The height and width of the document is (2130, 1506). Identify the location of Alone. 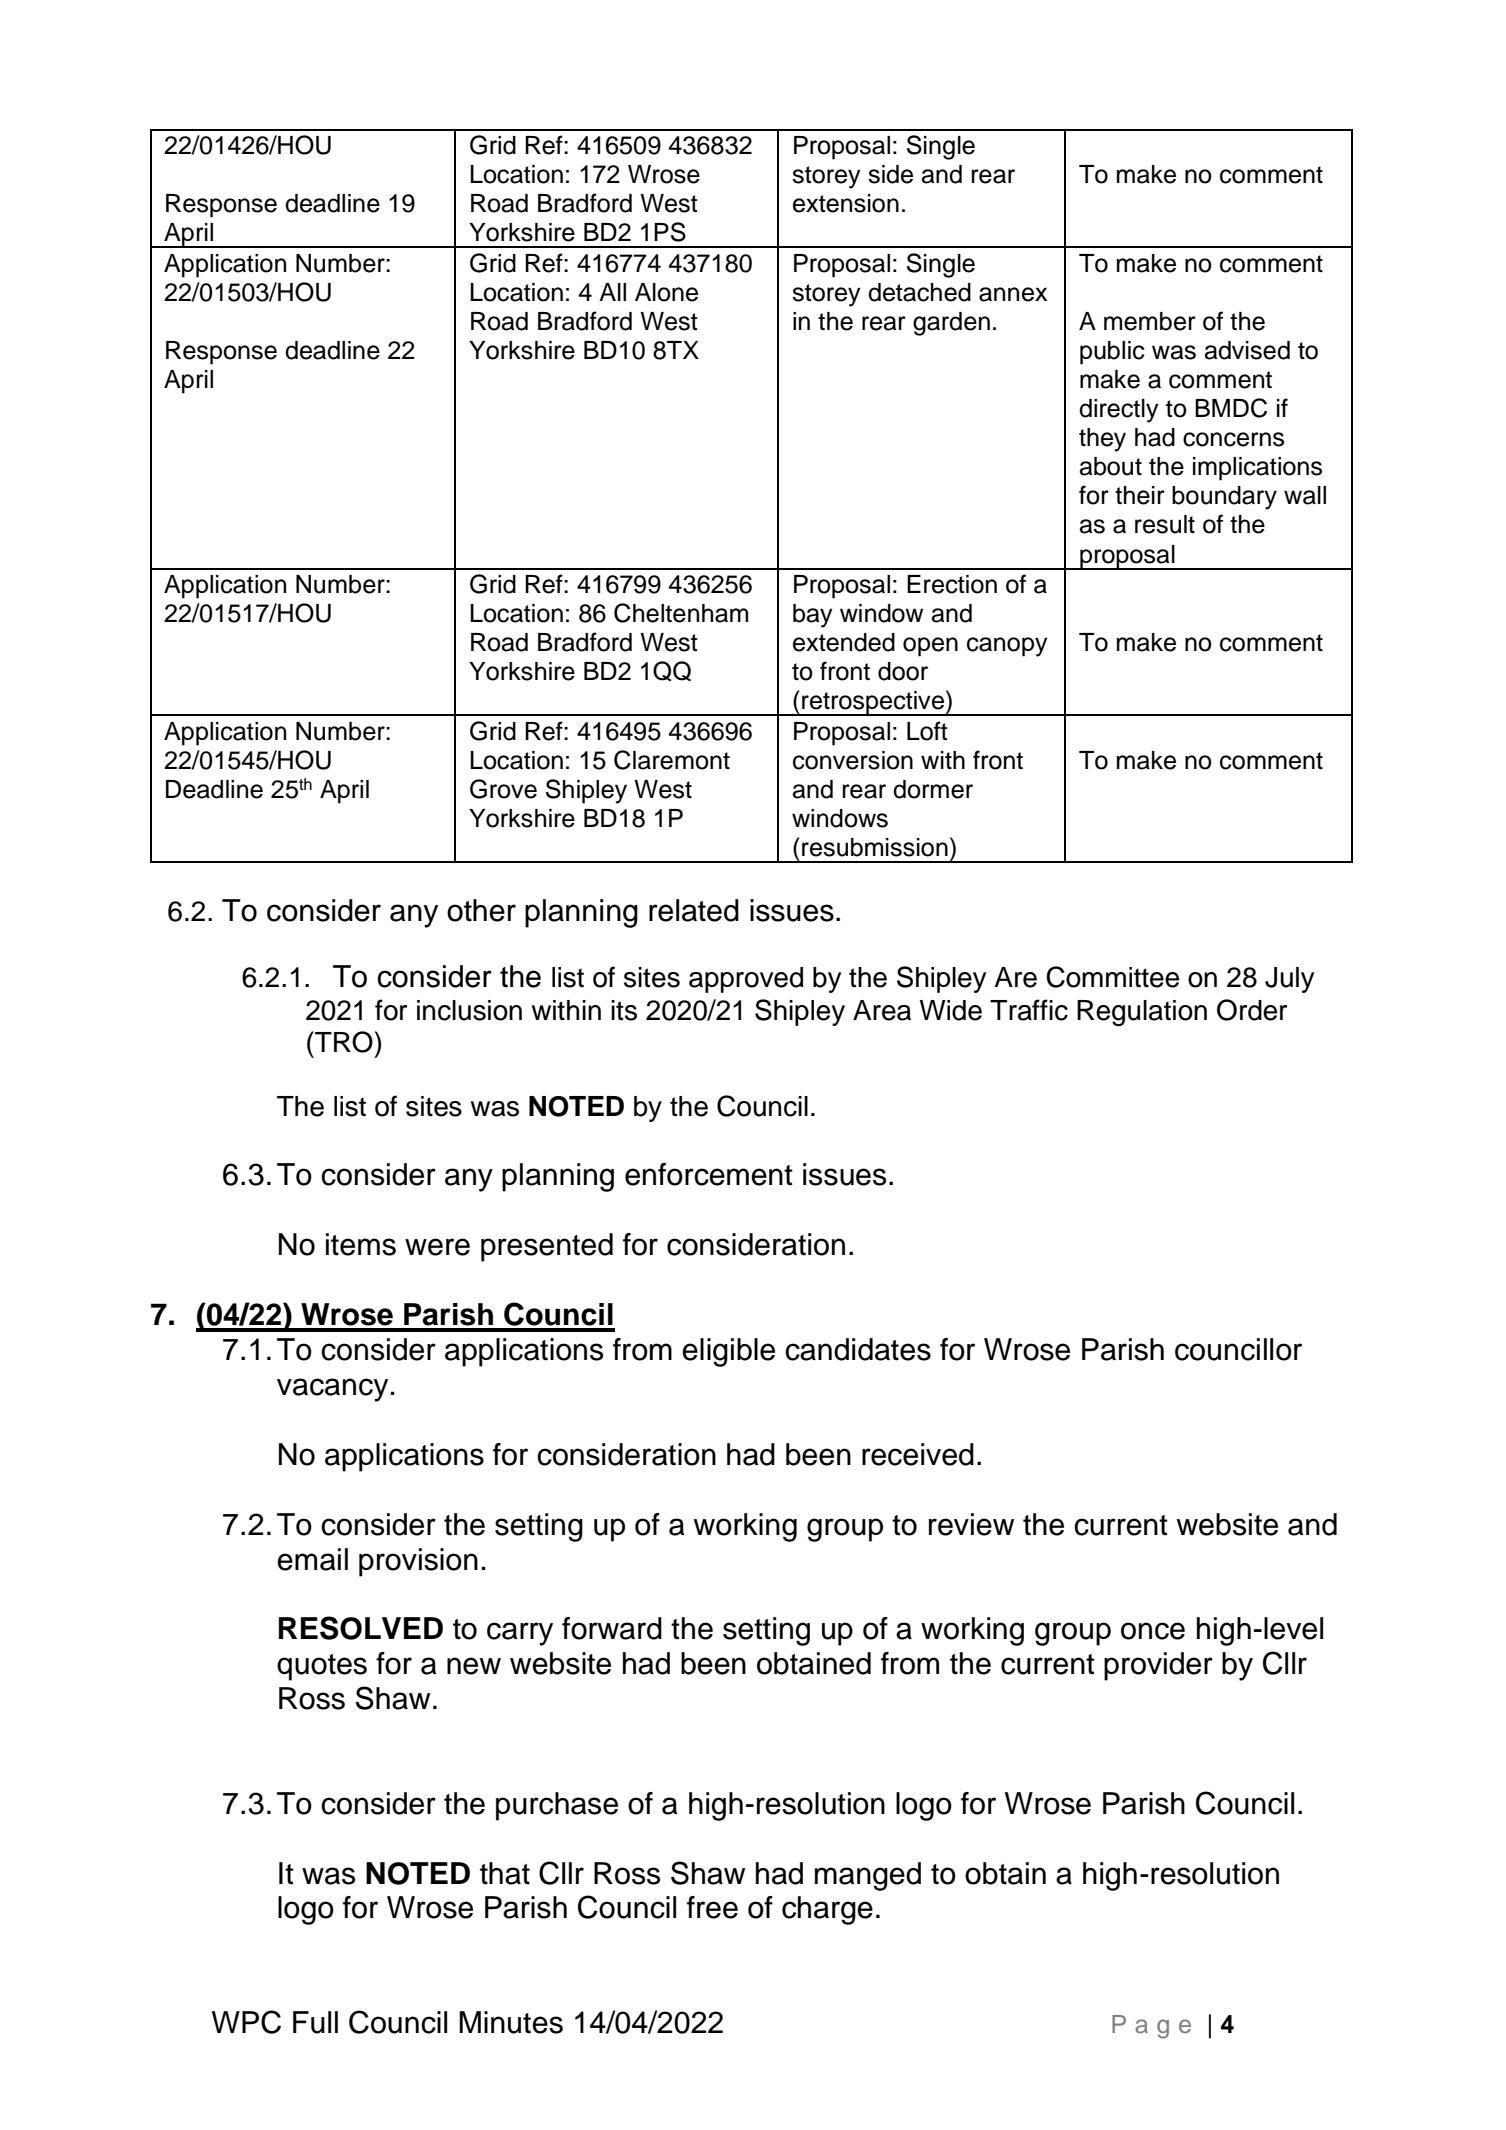
(666, 292).
